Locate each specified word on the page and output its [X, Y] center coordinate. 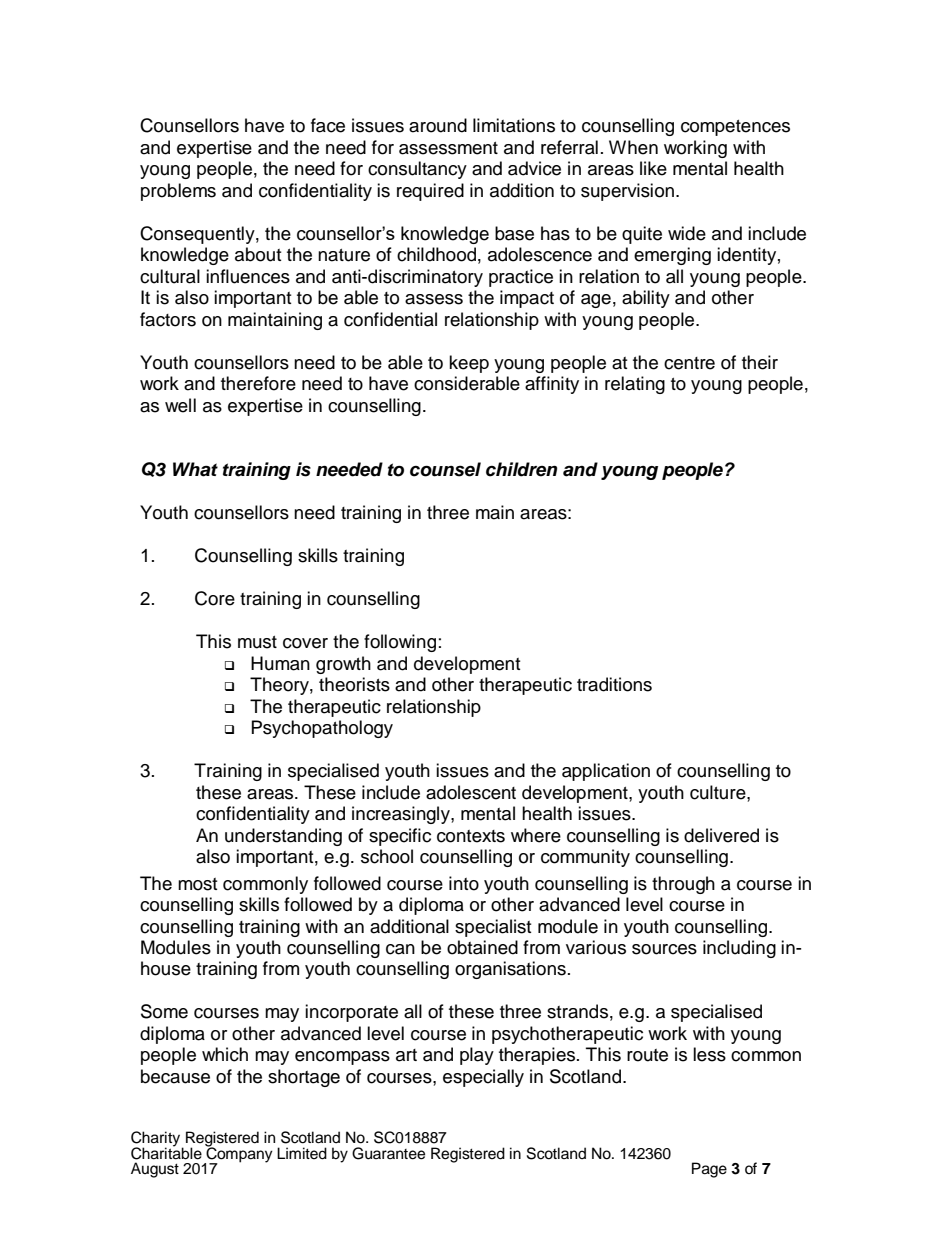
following [400, 643]
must [257, 642]
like [653, 168]
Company [238, 1154]
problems [178, 192]
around [438, 125]
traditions [614, 684]
